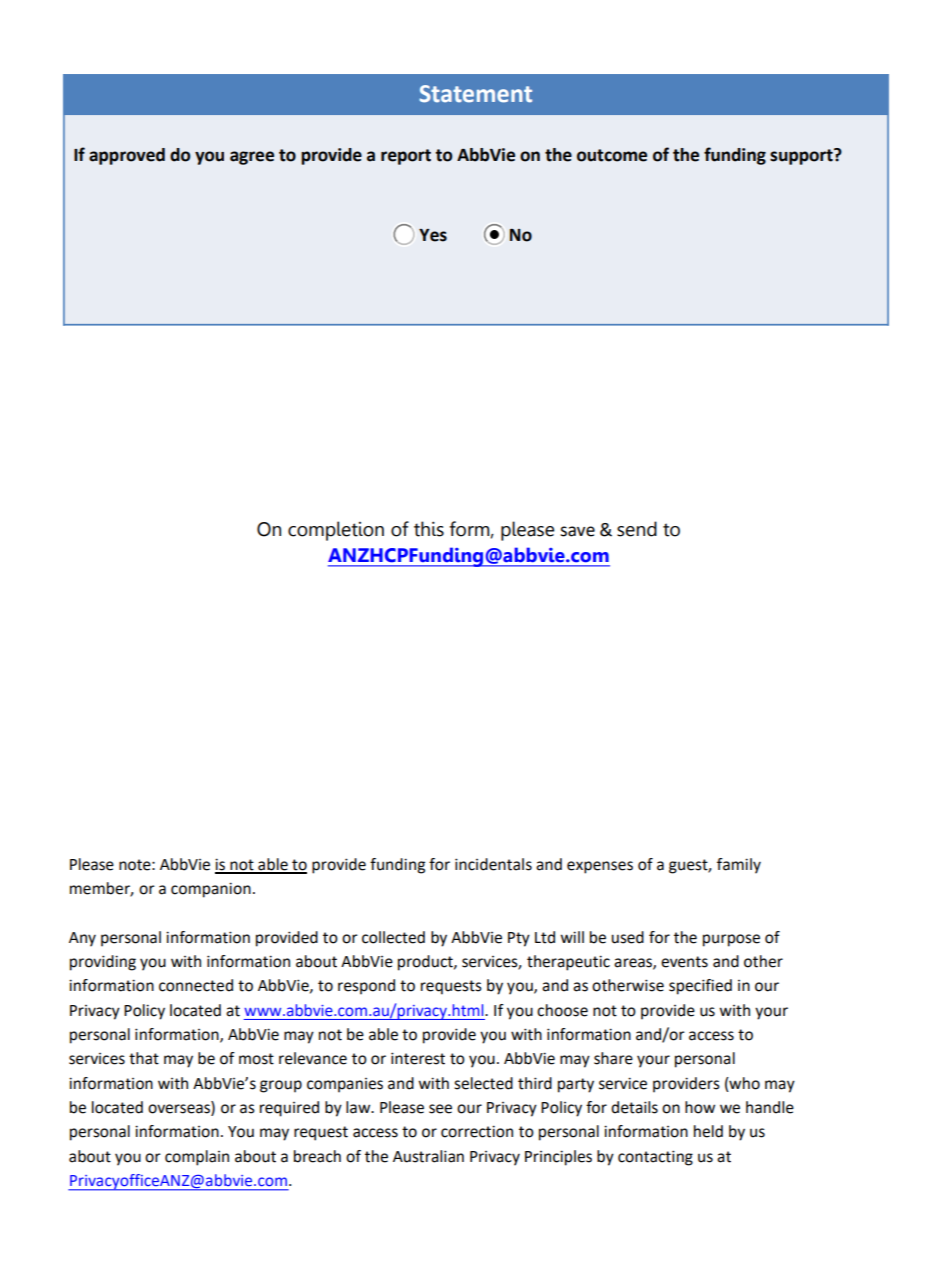 This page has height=1270, width=952. Describe the element at coordinates (336, 531) in the page. I see `completion` at that location.
